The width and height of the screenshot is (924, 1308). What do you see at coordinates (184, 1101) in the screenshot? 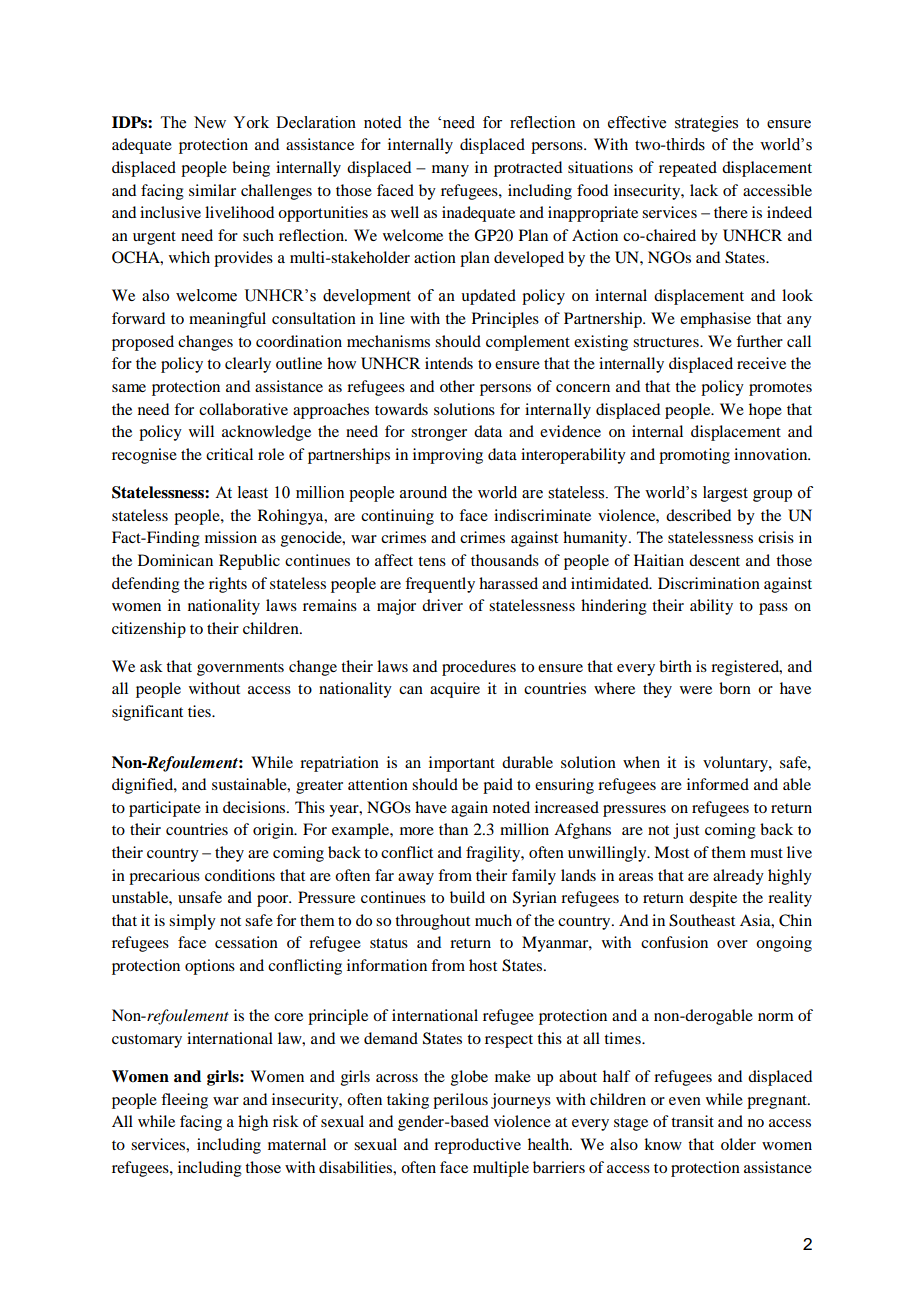
I see `fleeing` at bounding box center [184, 1101].
